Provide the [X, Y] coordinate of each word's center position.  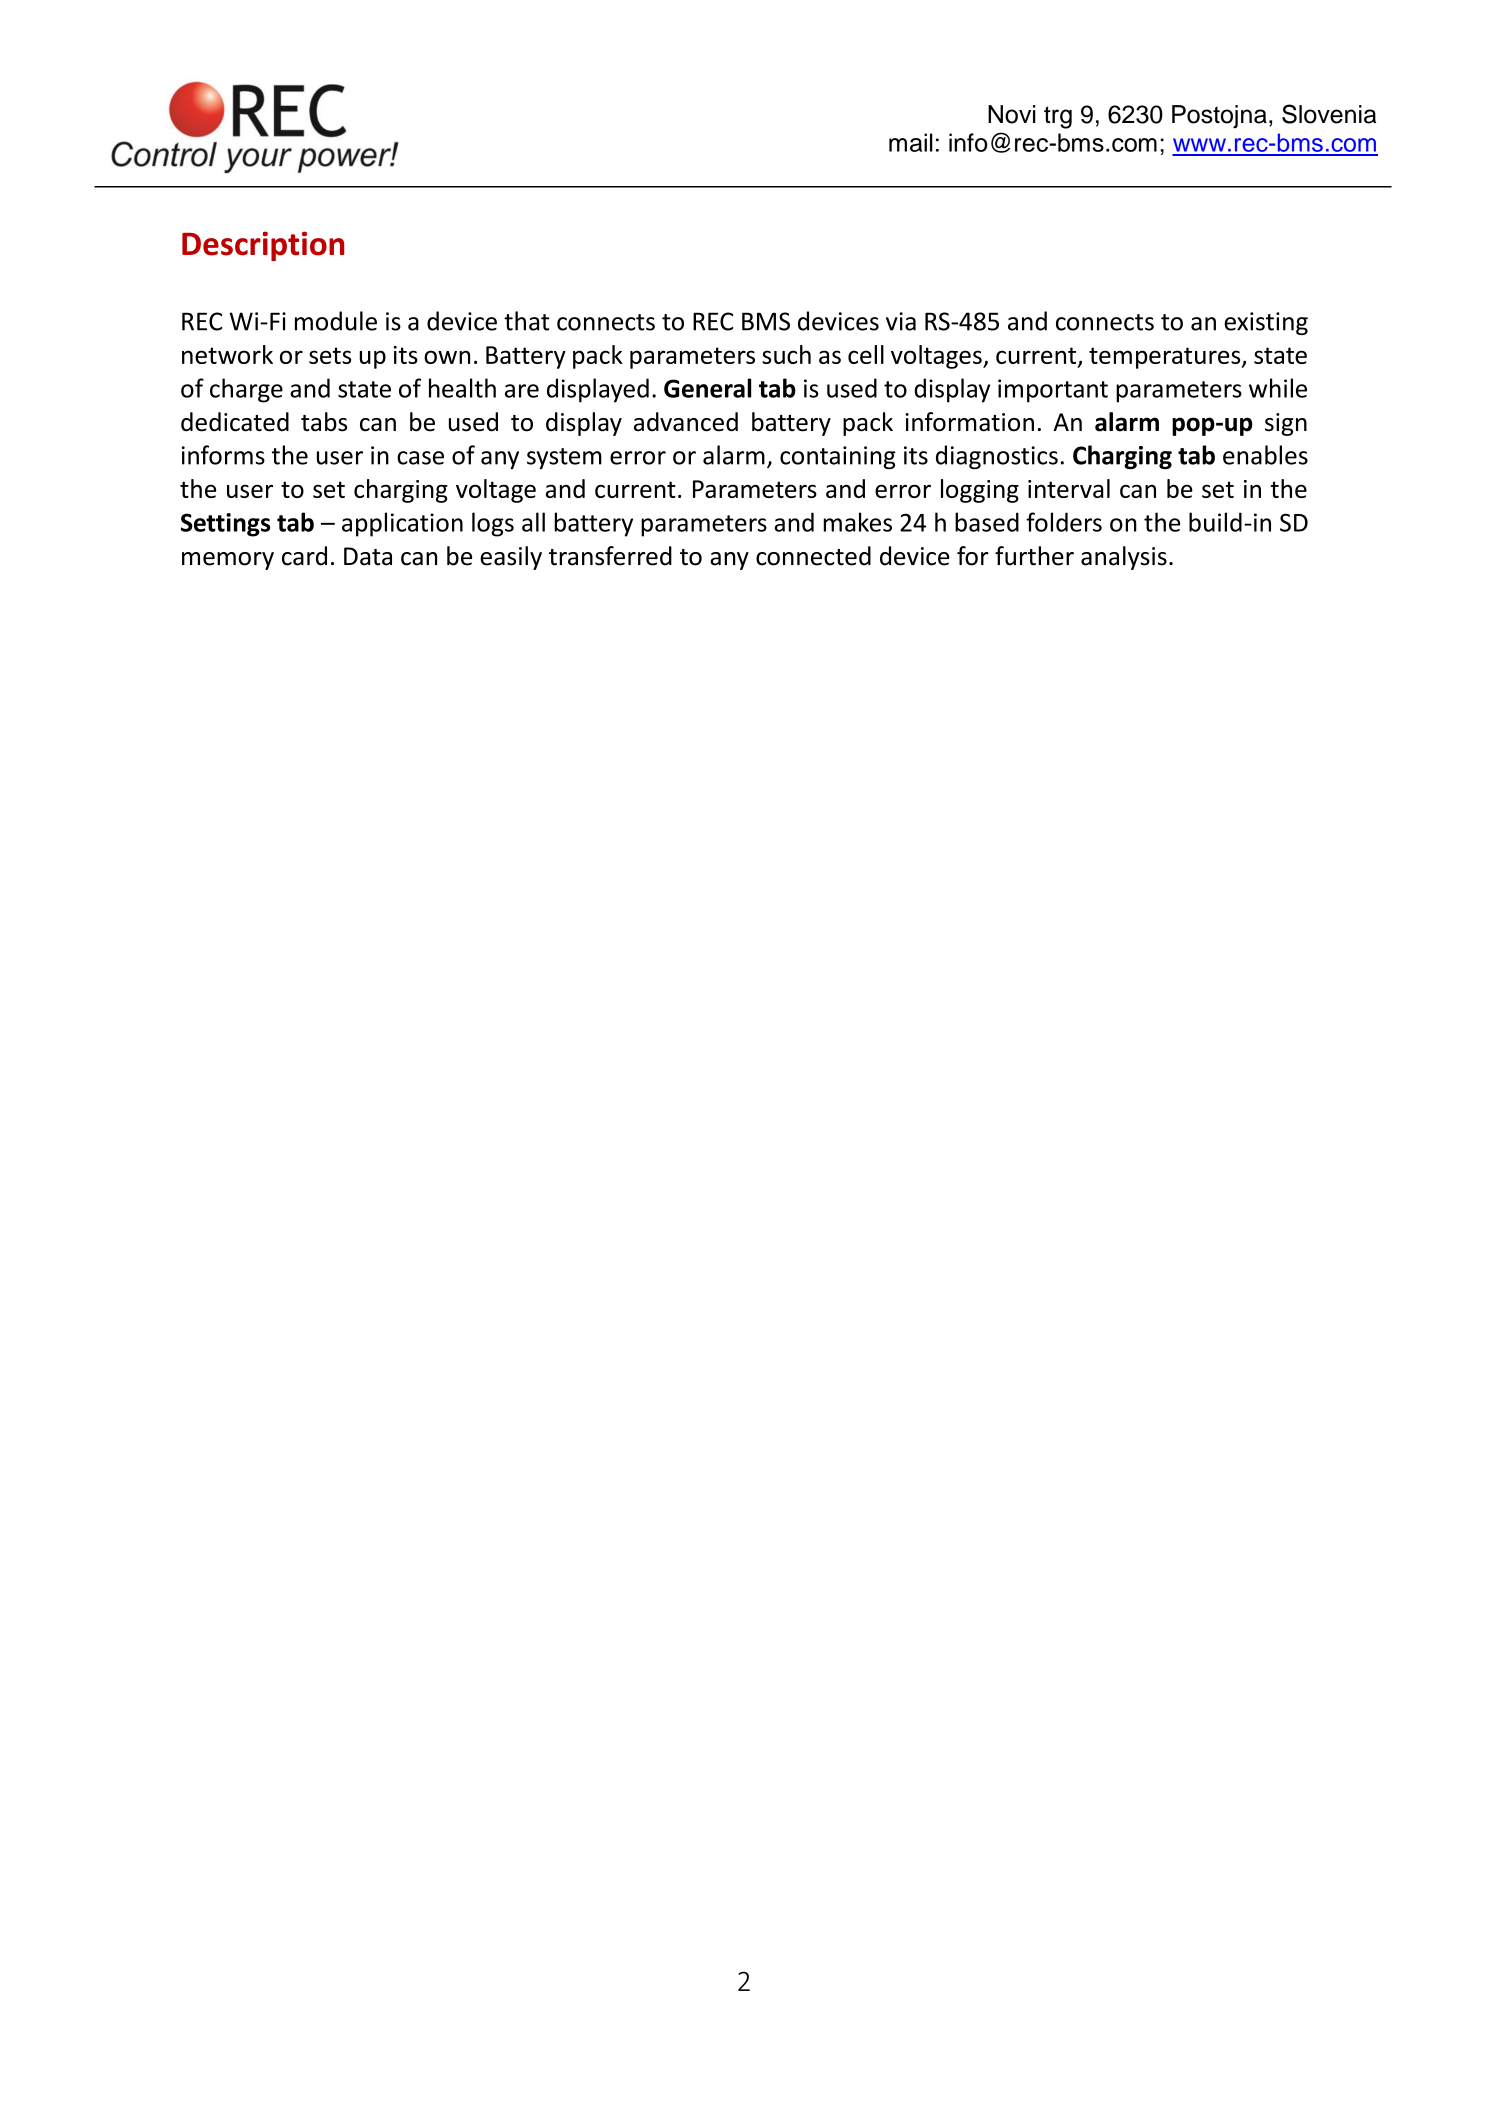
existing [1266, 323]
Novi [1012, 114]
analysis [1124, 558]
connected [813, 556]
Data [368, 556]
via [901, 321]
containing [838, 457]
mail [911, 142]
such [786, 354]
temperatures [1166, 358]
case [420, 458]
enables [1265, 455]
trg [1058, 117]
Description [263, 246]
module [336, 321]
